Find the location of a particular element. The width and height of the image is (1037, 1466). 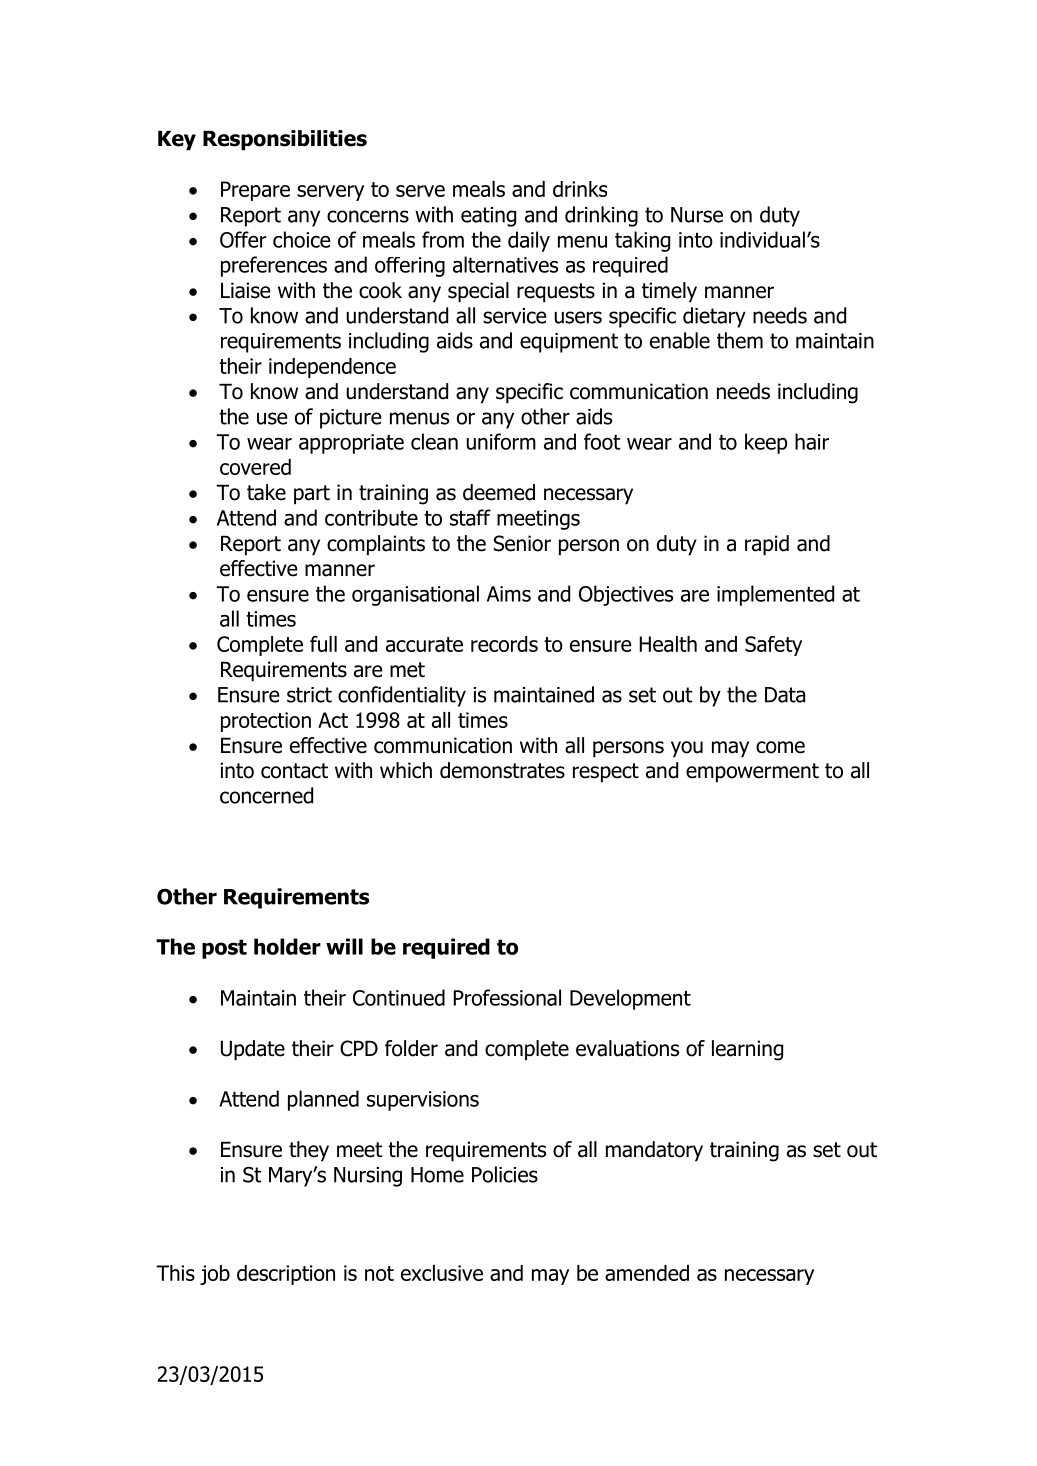

Prepare is located at coordinates (255, 191).
